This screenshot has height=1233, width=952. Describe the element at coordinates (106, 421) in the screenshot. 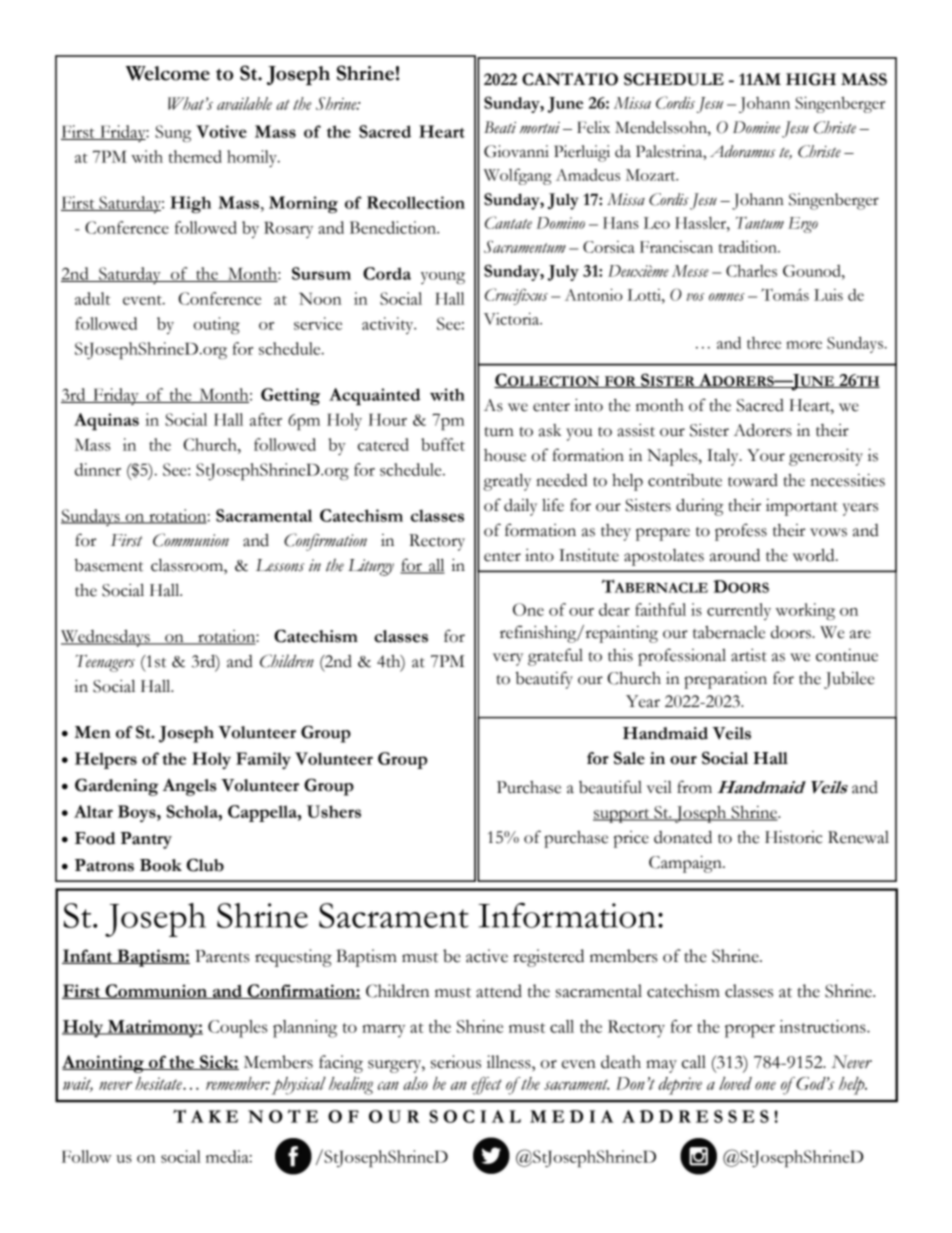

I see `Aquinas` at that location.
